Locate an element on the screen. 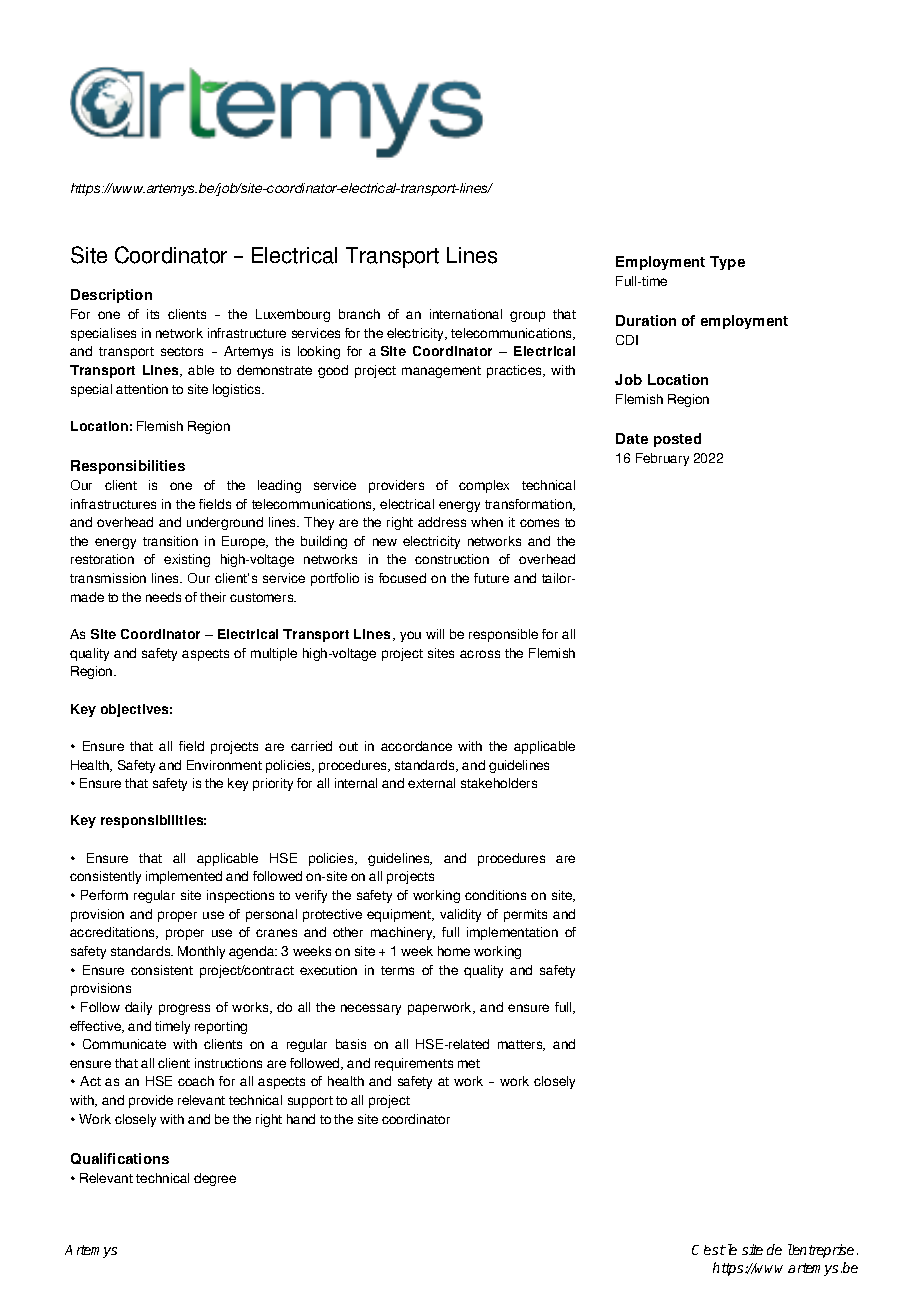 The height and width of the screenshot is (1308, 924). hand is located at coordinates (301, 1119).
